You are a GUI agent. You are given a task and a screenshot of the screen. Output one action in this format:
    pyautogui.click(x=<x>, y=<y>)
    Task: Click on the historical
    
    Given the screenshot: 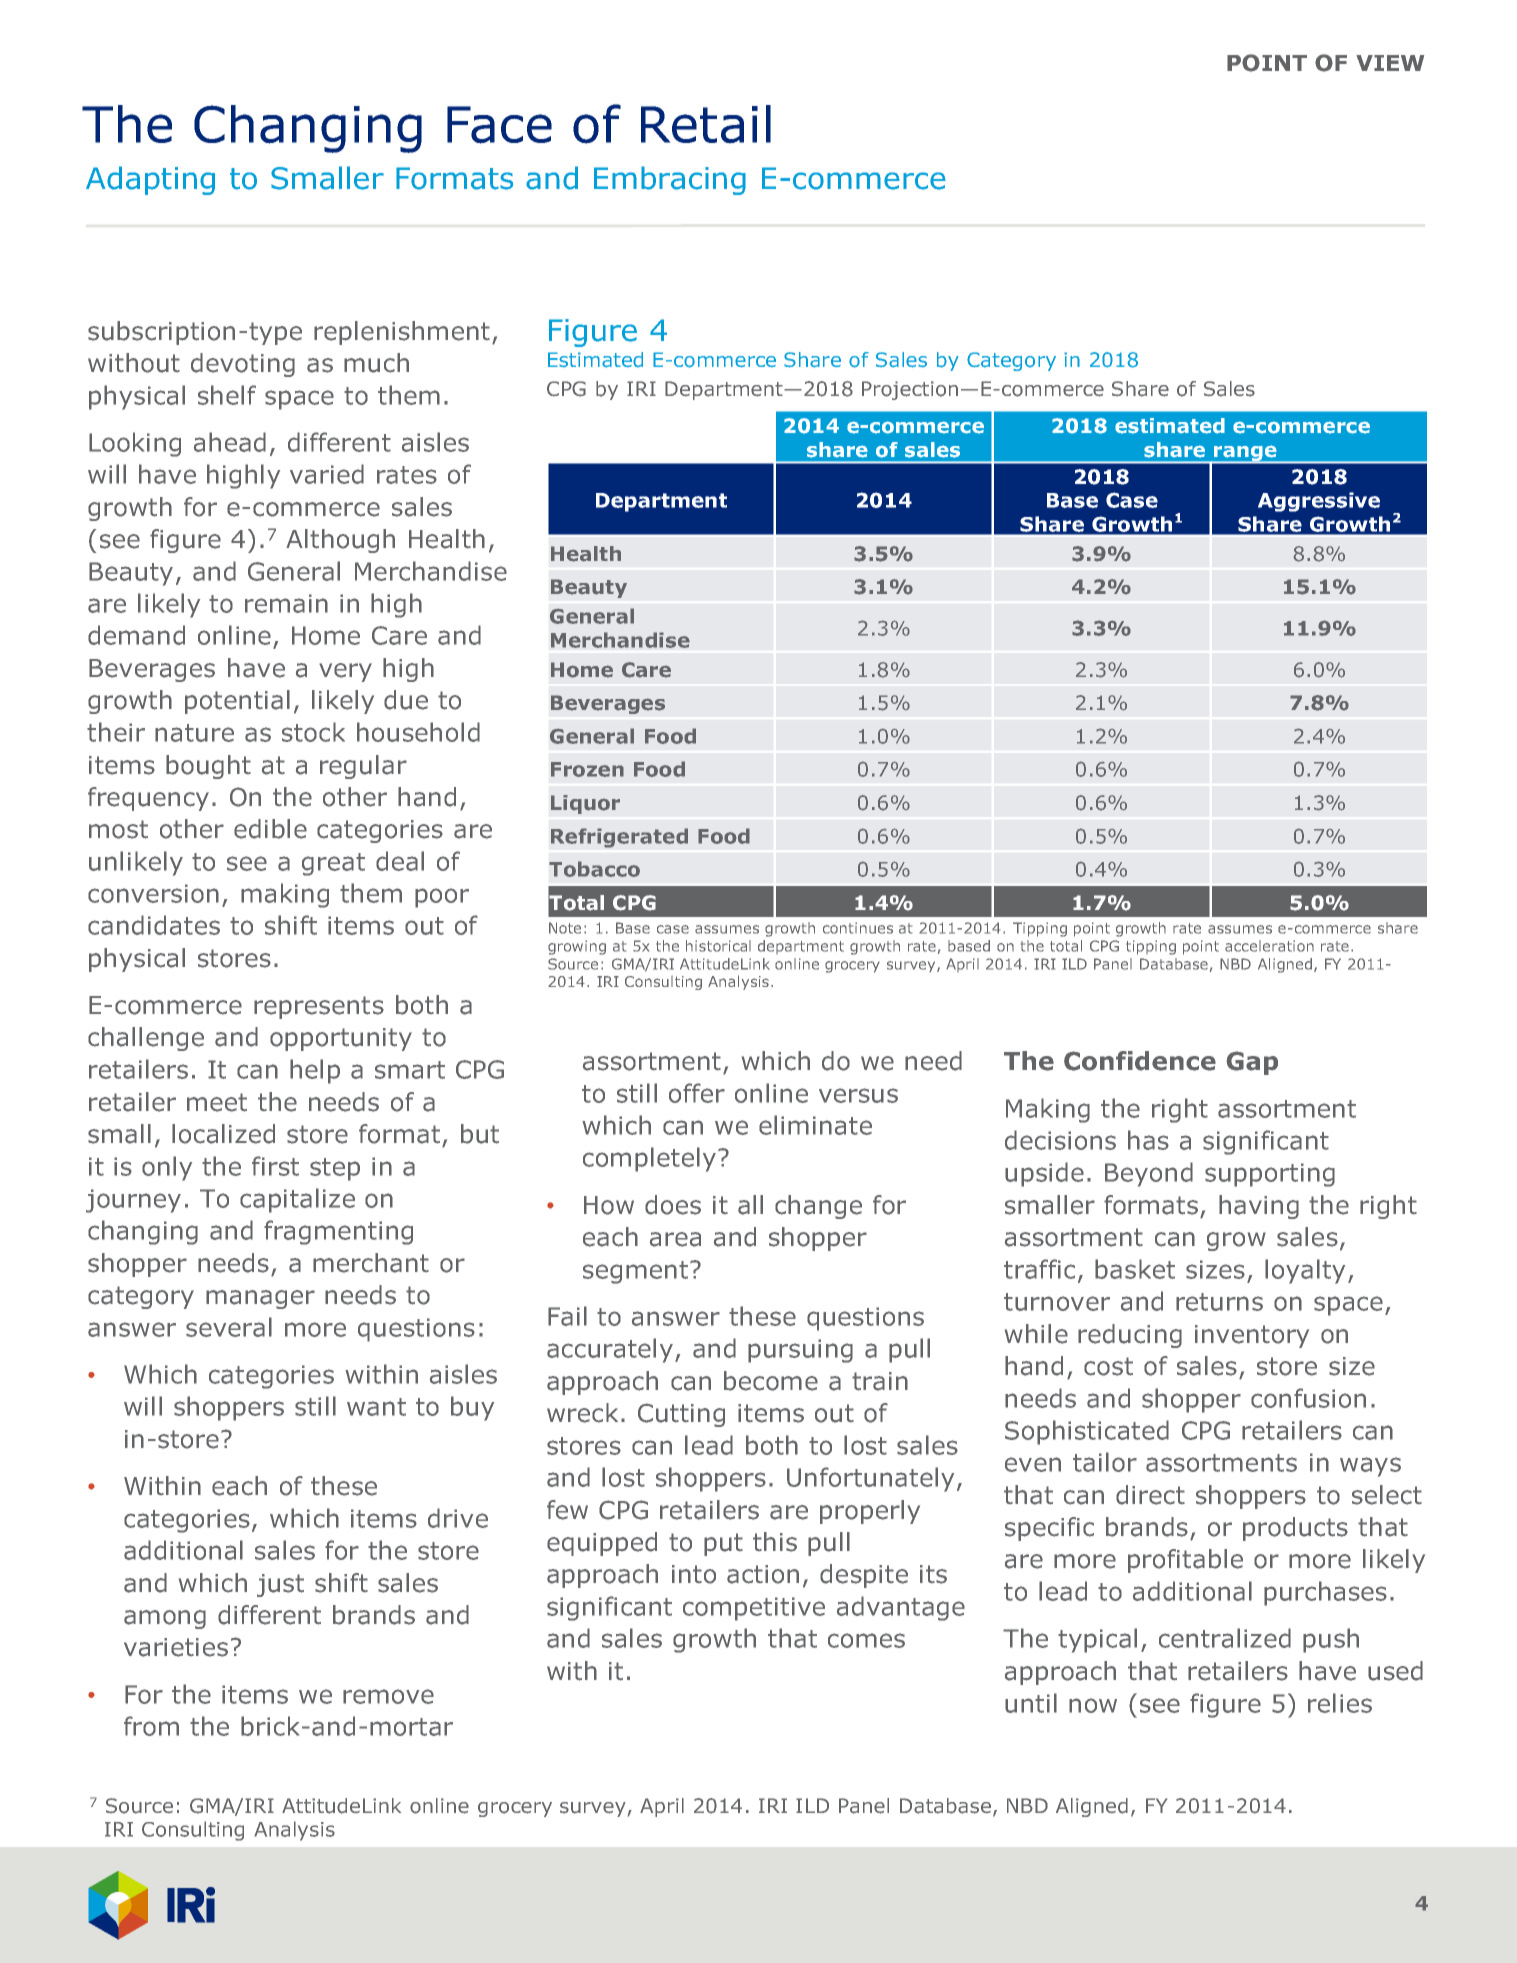 What is the action you would take?
    pyautogui.click(x=718, y=946)
